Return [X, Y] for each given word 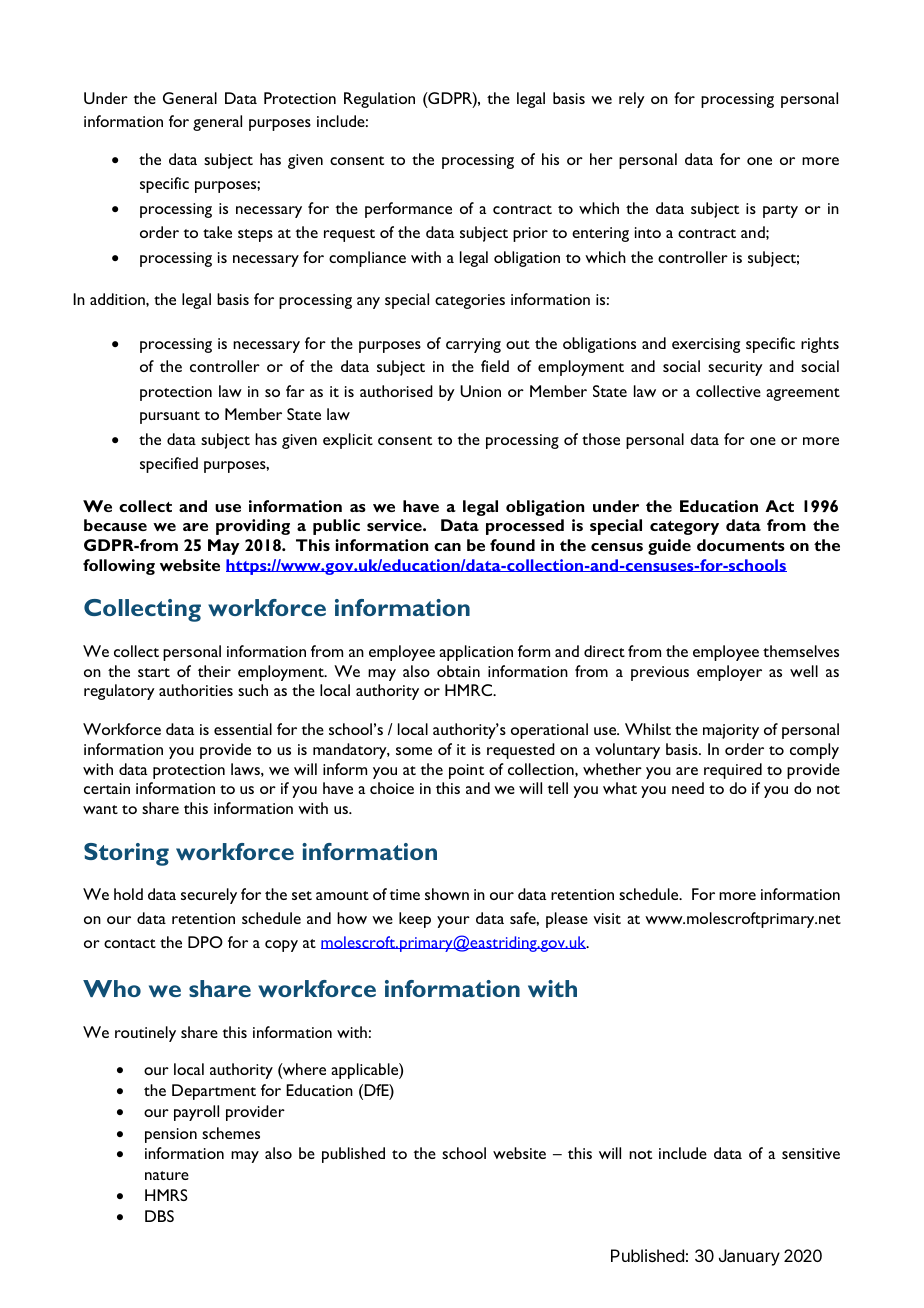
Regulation [379, 100]
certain [107, 788]
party [780, 211]
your [453, 922]
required [733, 771]
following [119, 567]
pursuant [170, 417]
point [466, 771]
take [217, 232]
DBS [159, 1216]
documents [741, 545]
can [447, 547]
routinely [145, 1034]
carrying [473, 345]
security [735, 368]
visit [607, 918]
